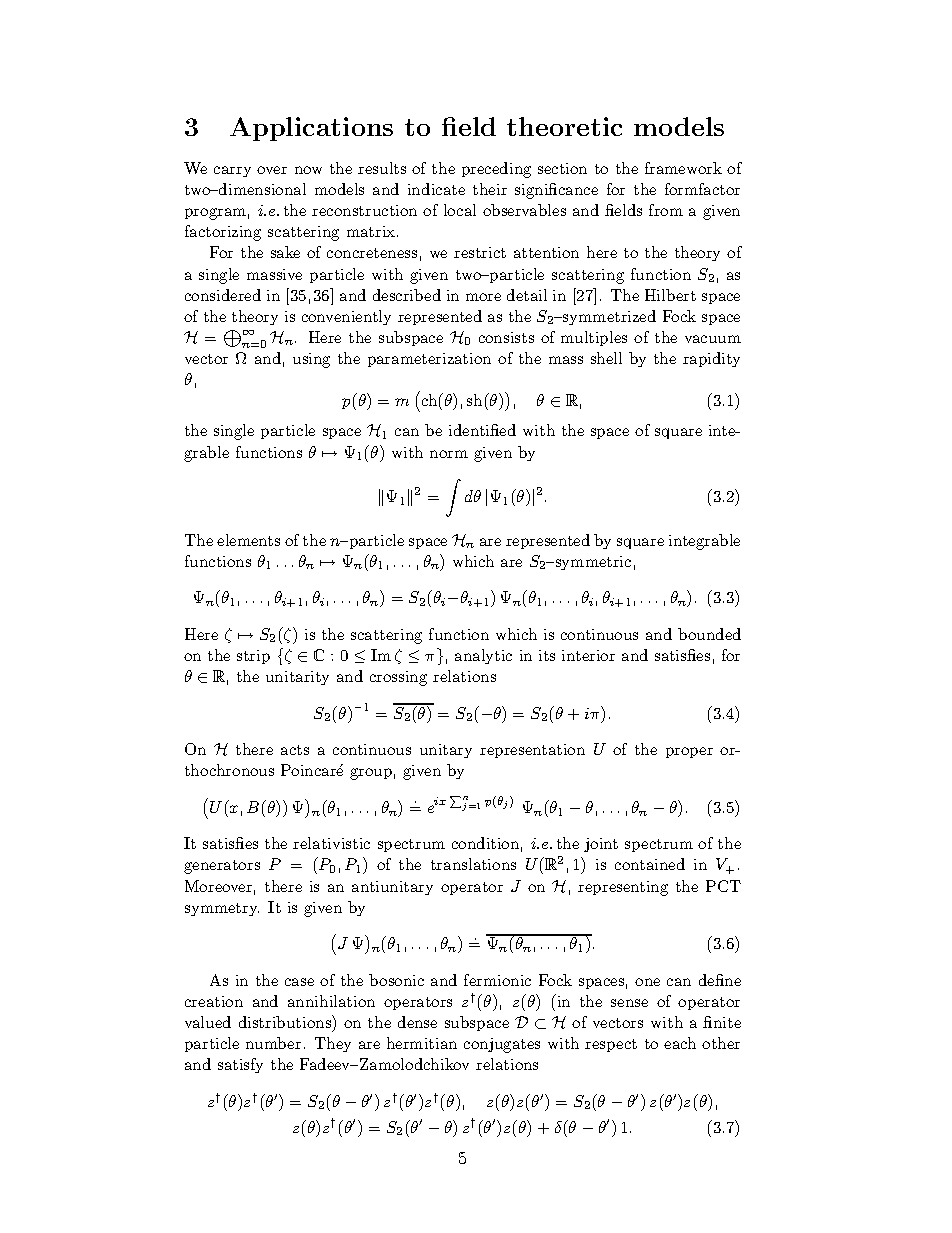  Describe the element at coordinates (273, 1043) in the screenshot. I see `number` at that location.
